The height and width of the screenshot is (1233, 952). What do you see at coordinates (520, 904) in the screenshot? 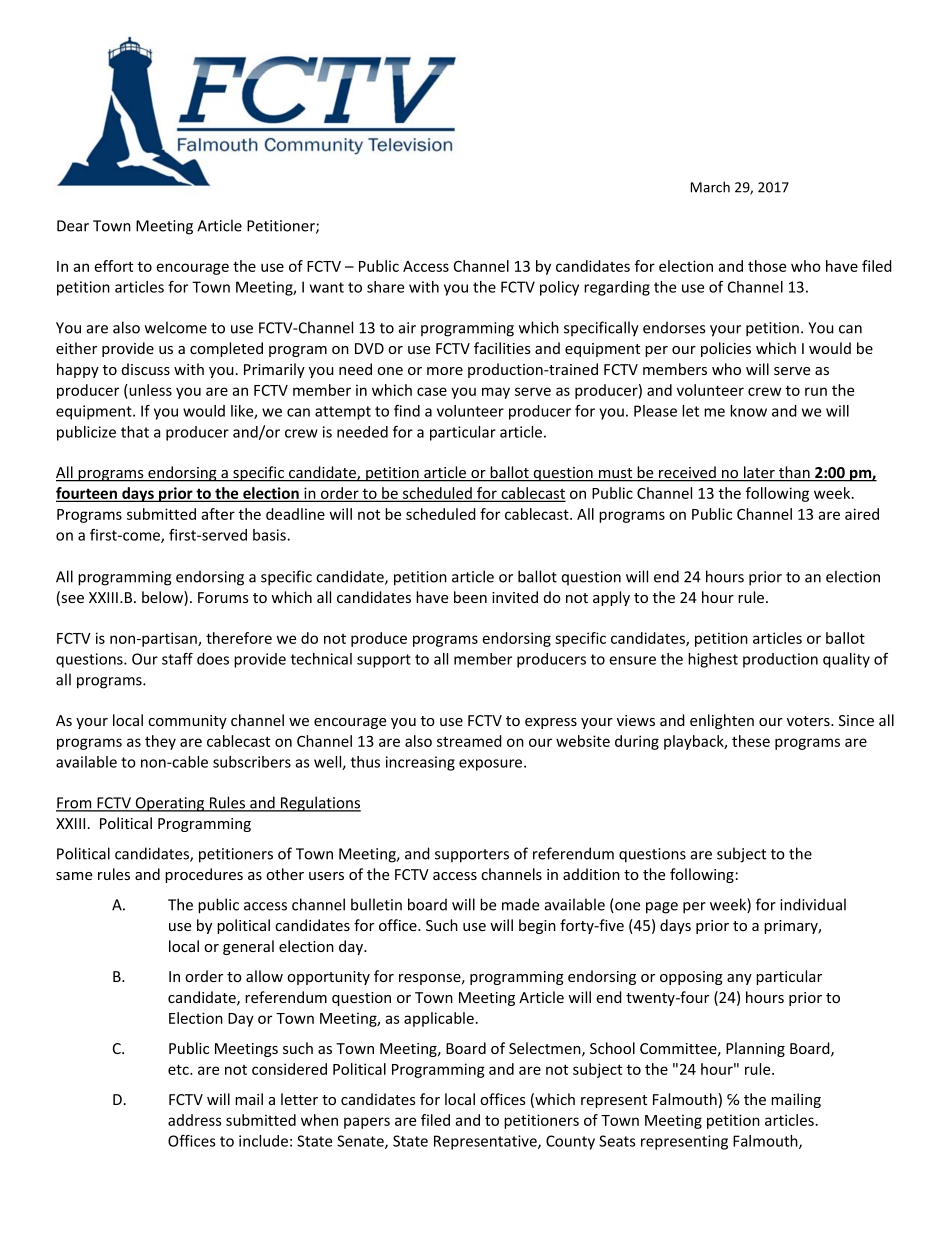
I see `made` at bounding box center [520, 904].
